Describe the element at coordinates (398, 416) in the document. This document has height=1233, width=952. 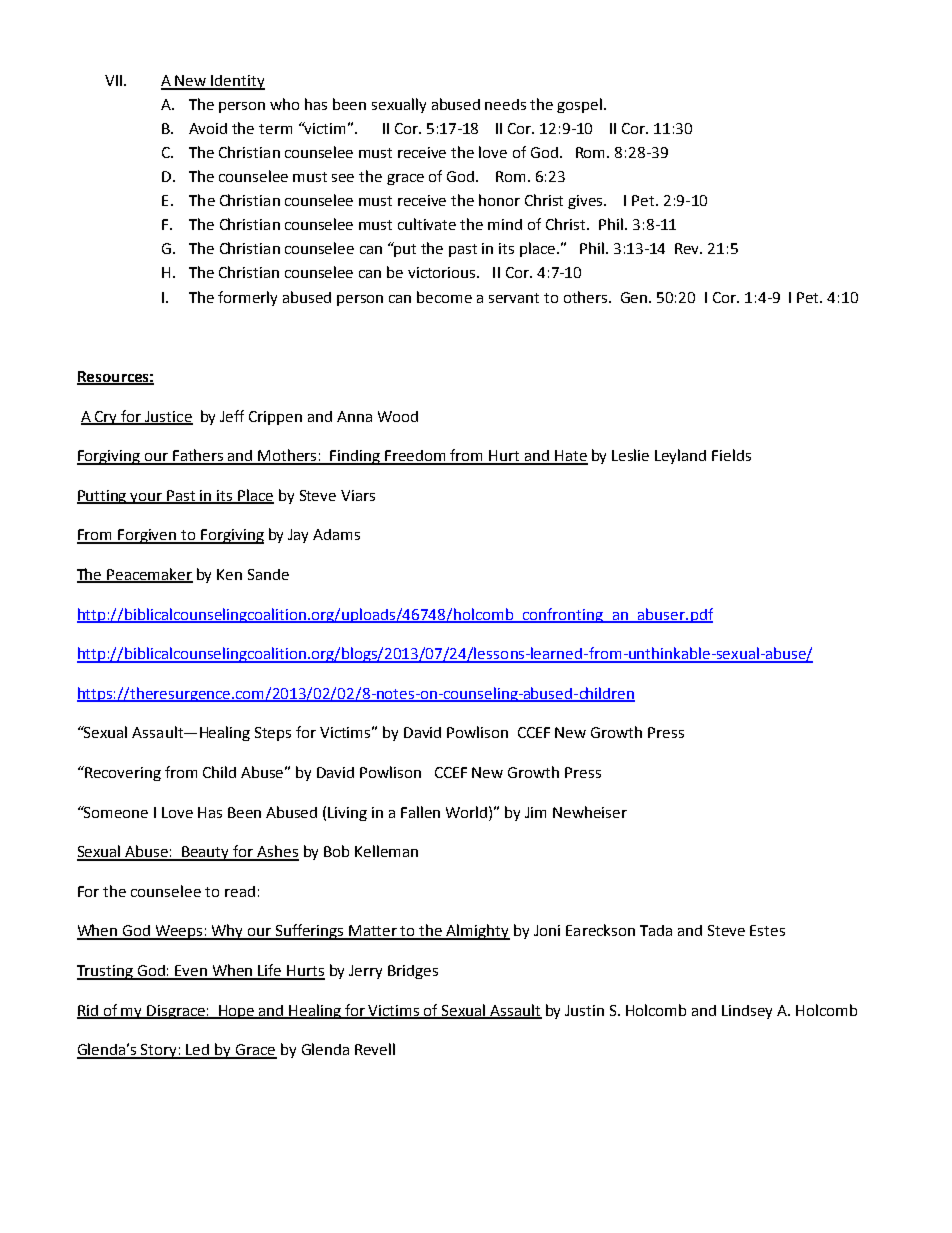
I see `Wood` at that location.
